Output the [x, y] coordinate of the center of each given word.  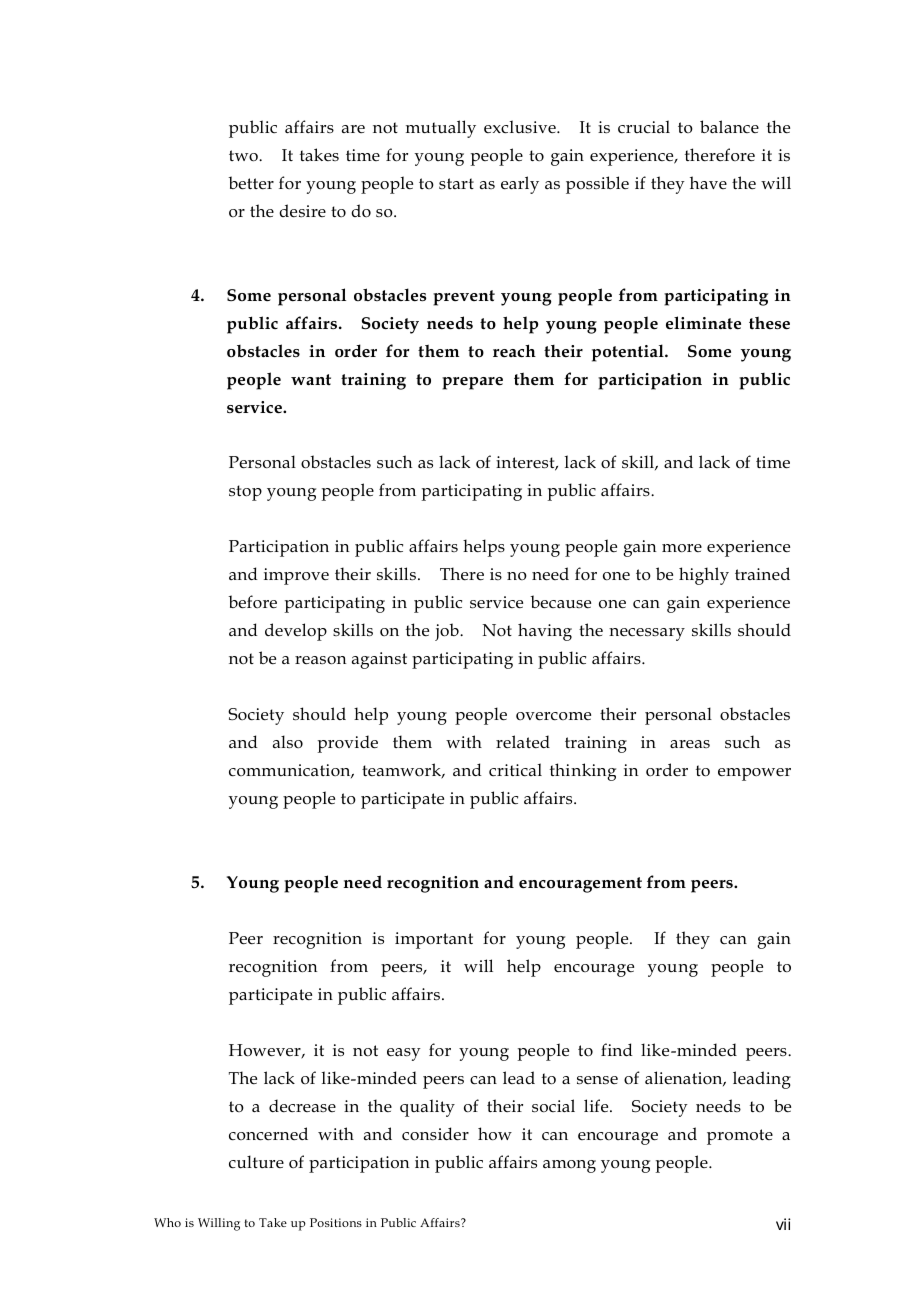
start [456, 183]
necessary [647, 634]
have [708, 182]
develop [296, 632]
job [448, 632]
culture [256, 1162]
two [244, 156]
